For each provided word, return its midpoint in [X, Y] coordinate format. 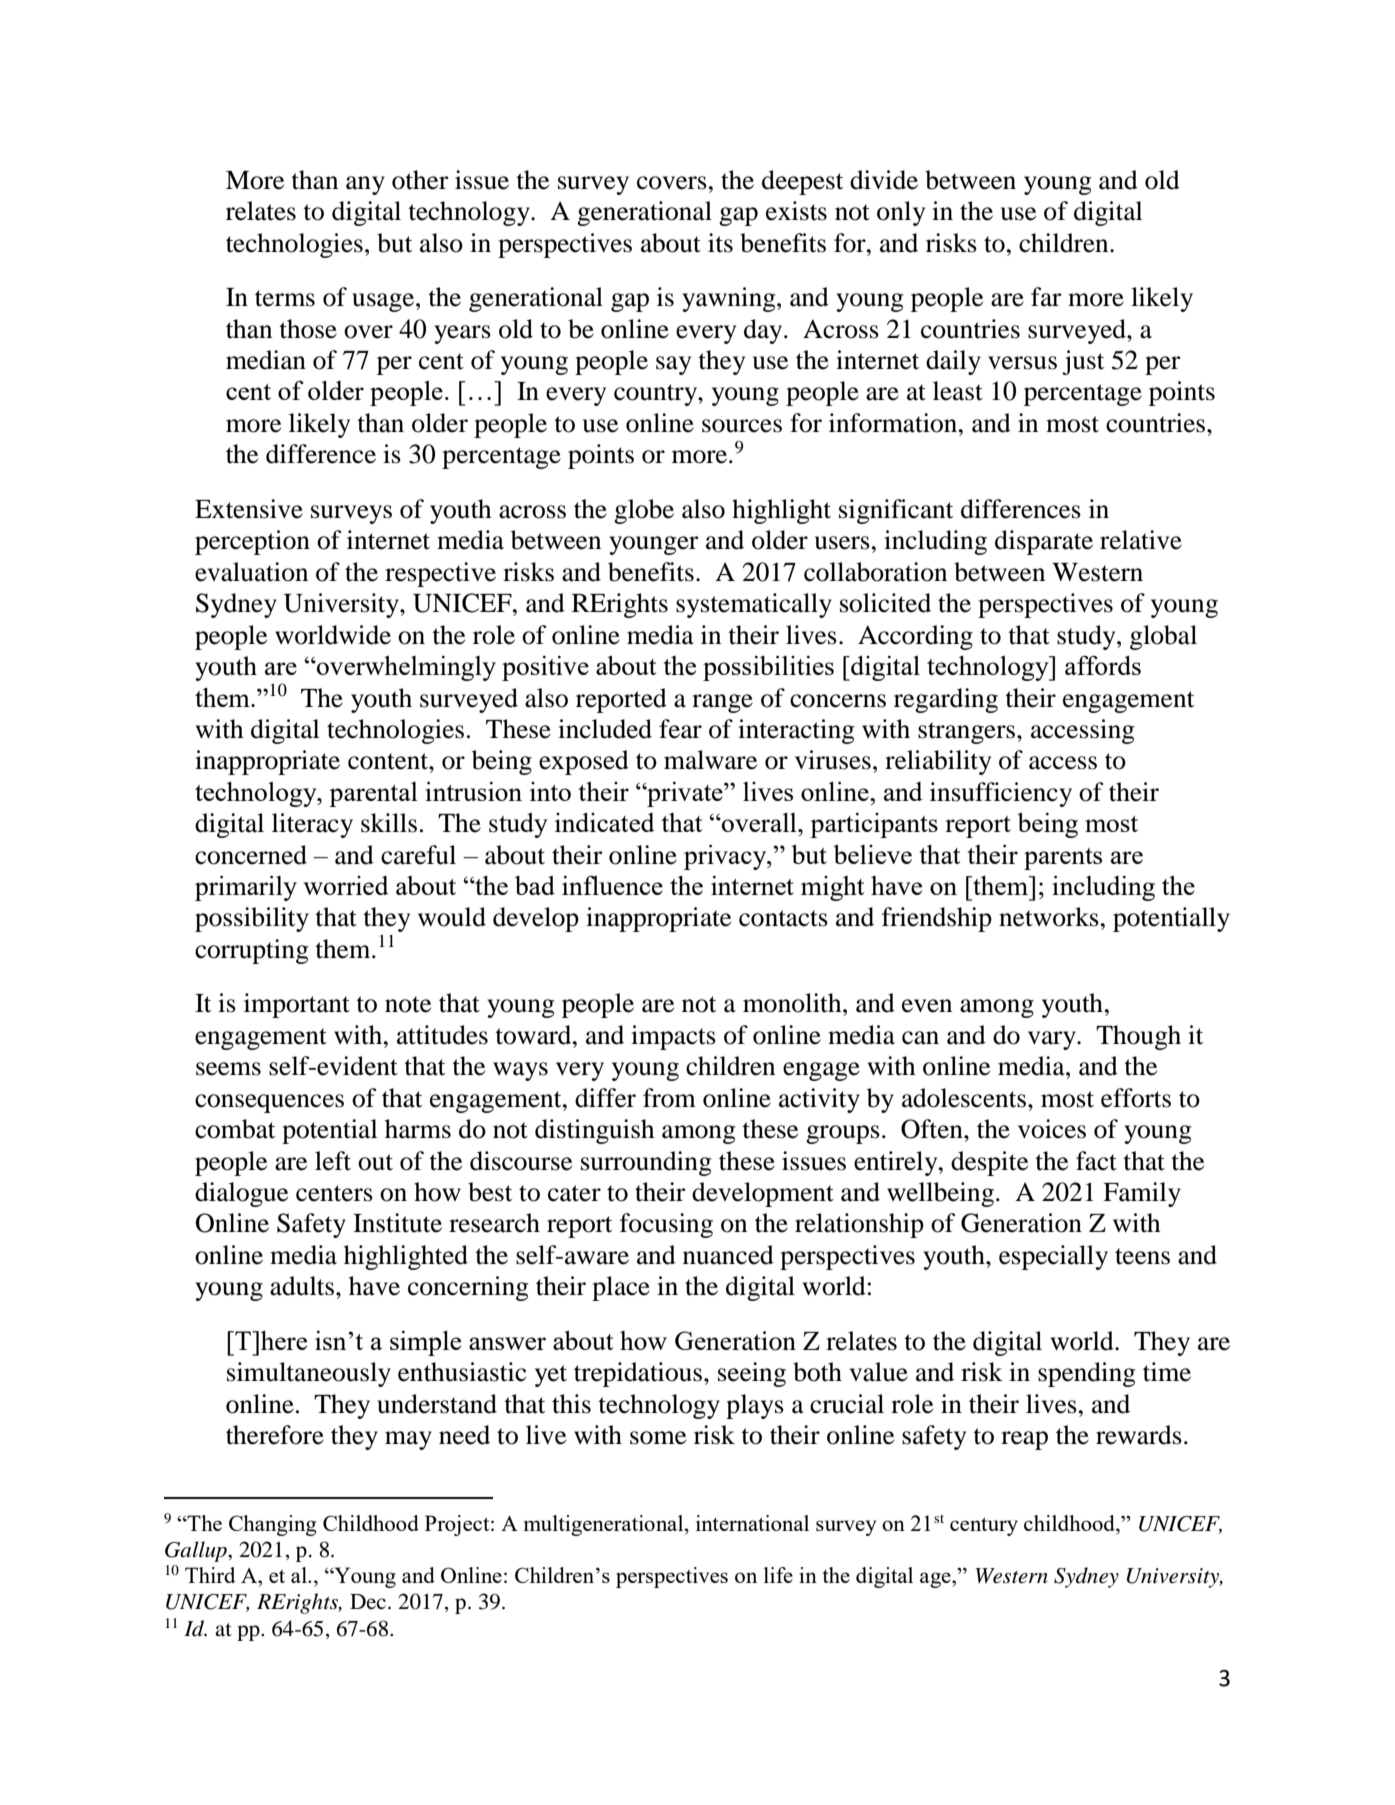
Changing [273, 1525]
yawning [730, 299]
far [1046, 297]
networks [1049, 917]
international [752, 1523]
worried [346, 885]
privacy [726, 857]
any [365, 185]
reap [1024, 1440]
